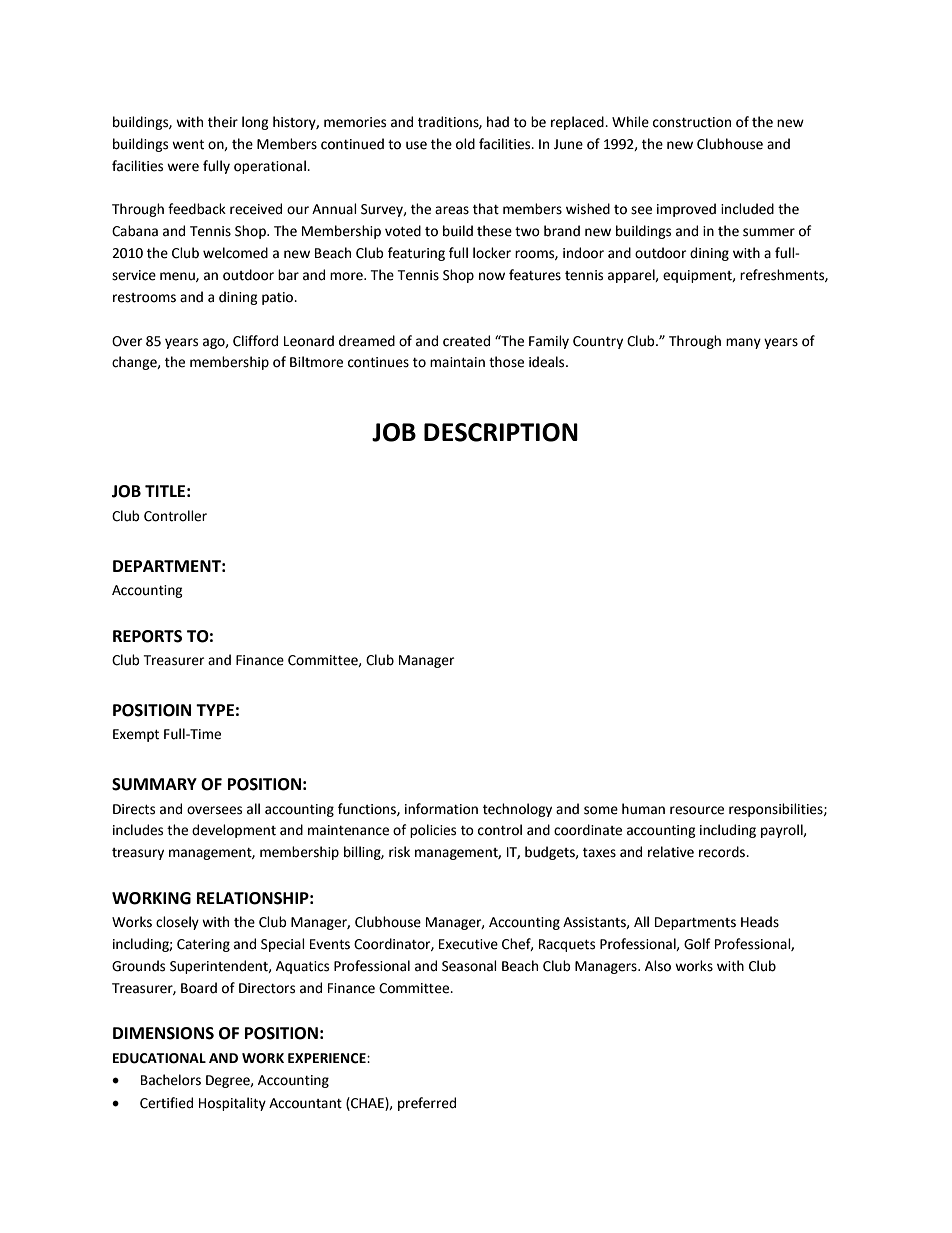  What do you see at coordinates (188, 145) in the image?
I see `went` at bounding box center [188, 145].
